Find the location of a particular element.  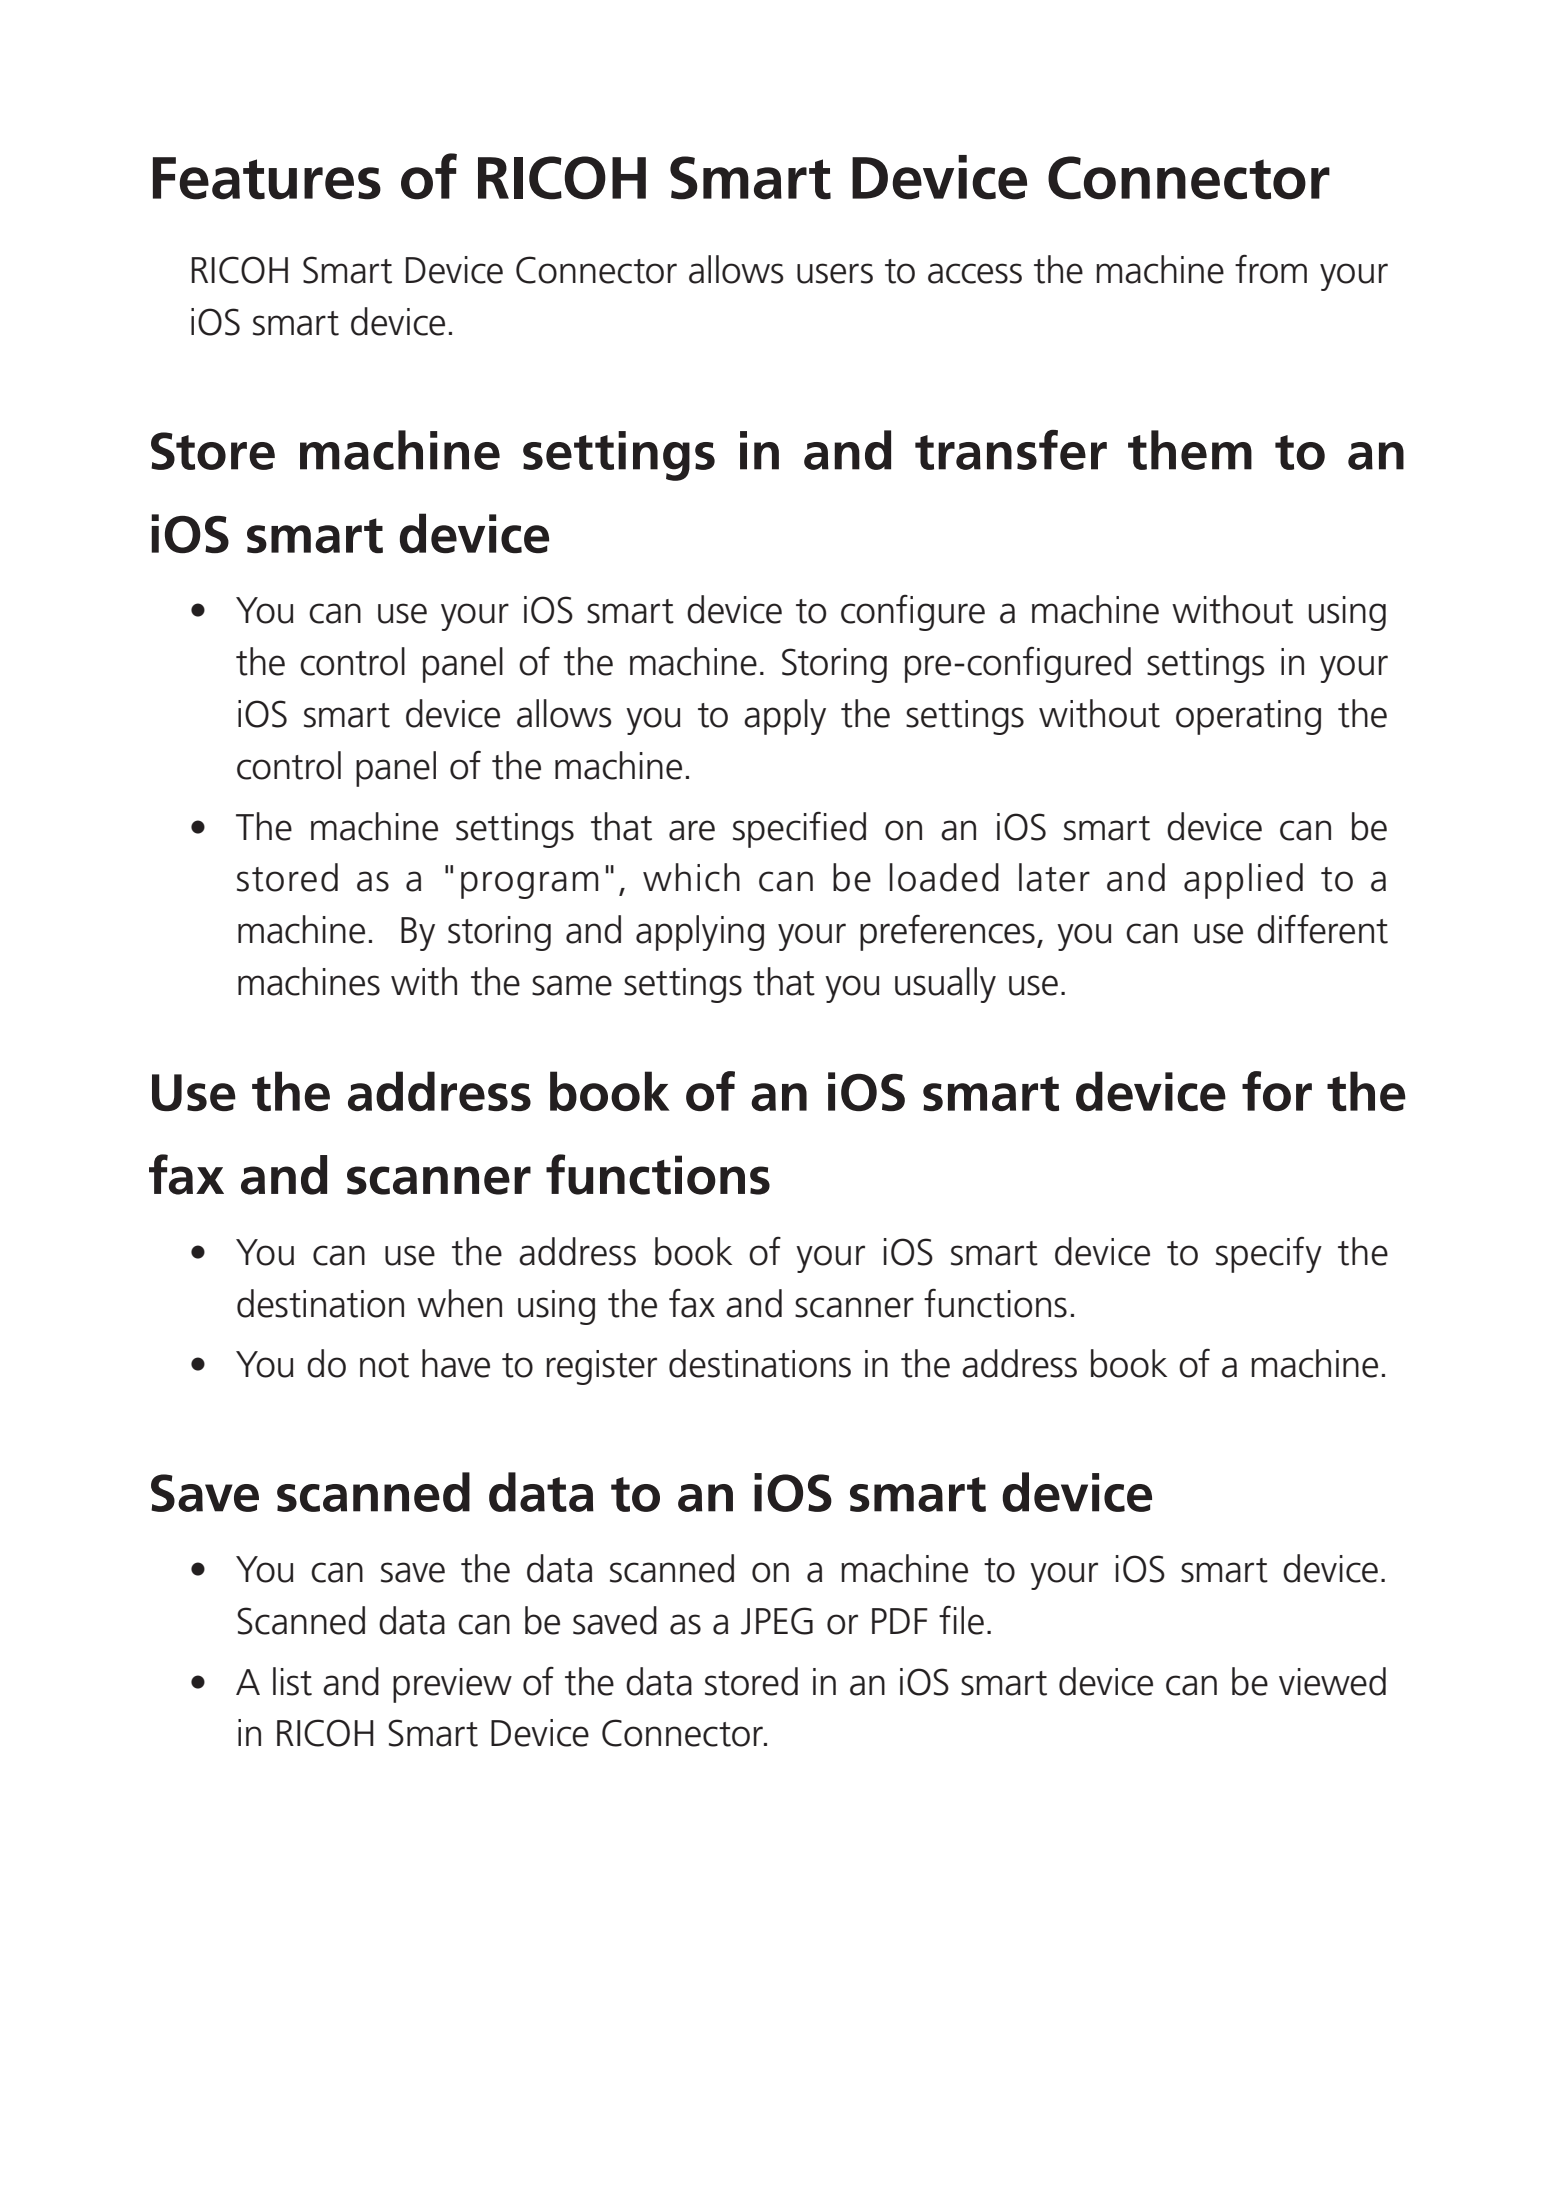

when is located at coordinates (459, 1303).
